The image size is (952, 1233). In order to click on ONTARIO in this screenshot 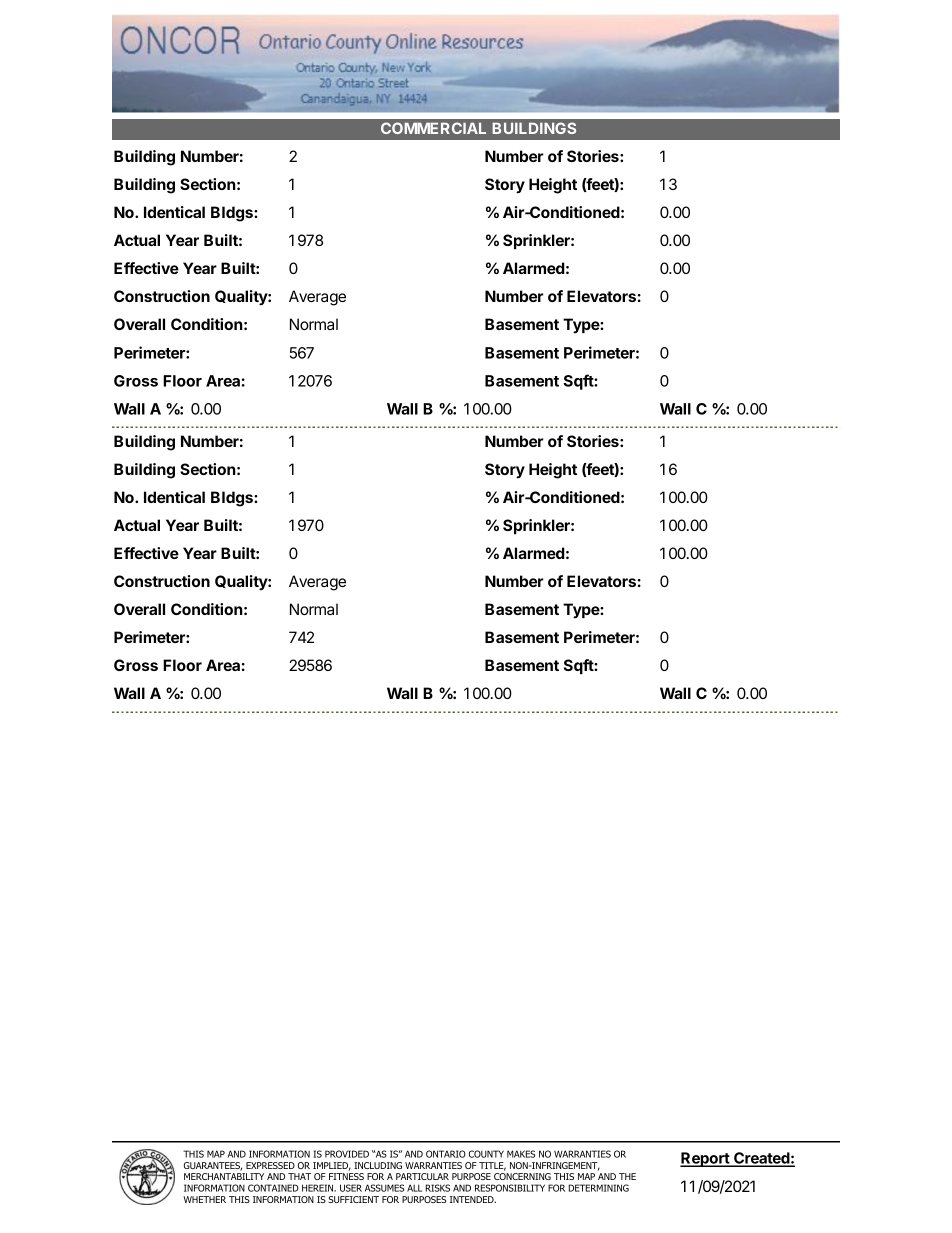, I will do `click(446, 1154)`.
